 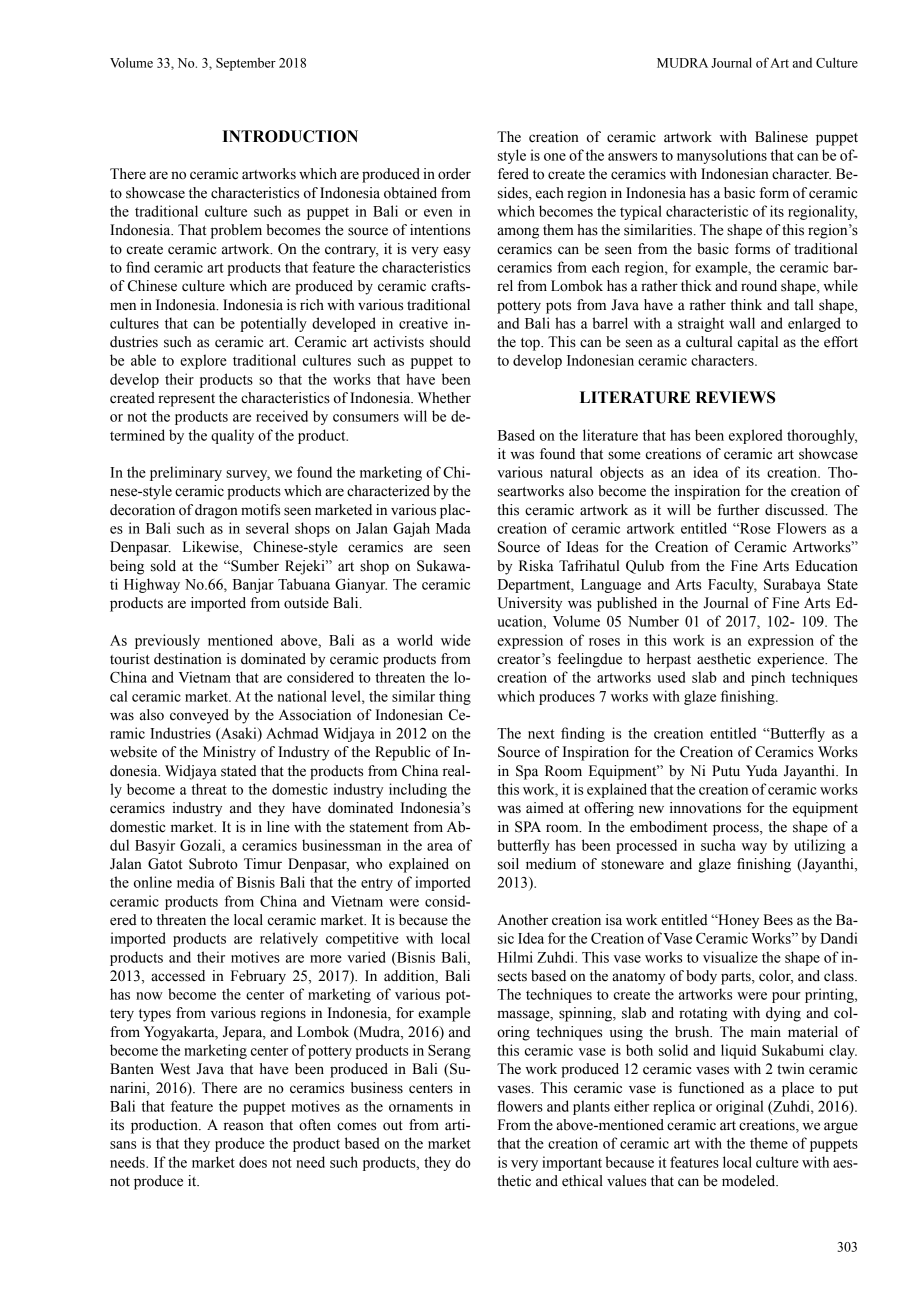 What do you see at coordinates (246, 64) in the document?
I see `September` at bounding box center [246, 64].
